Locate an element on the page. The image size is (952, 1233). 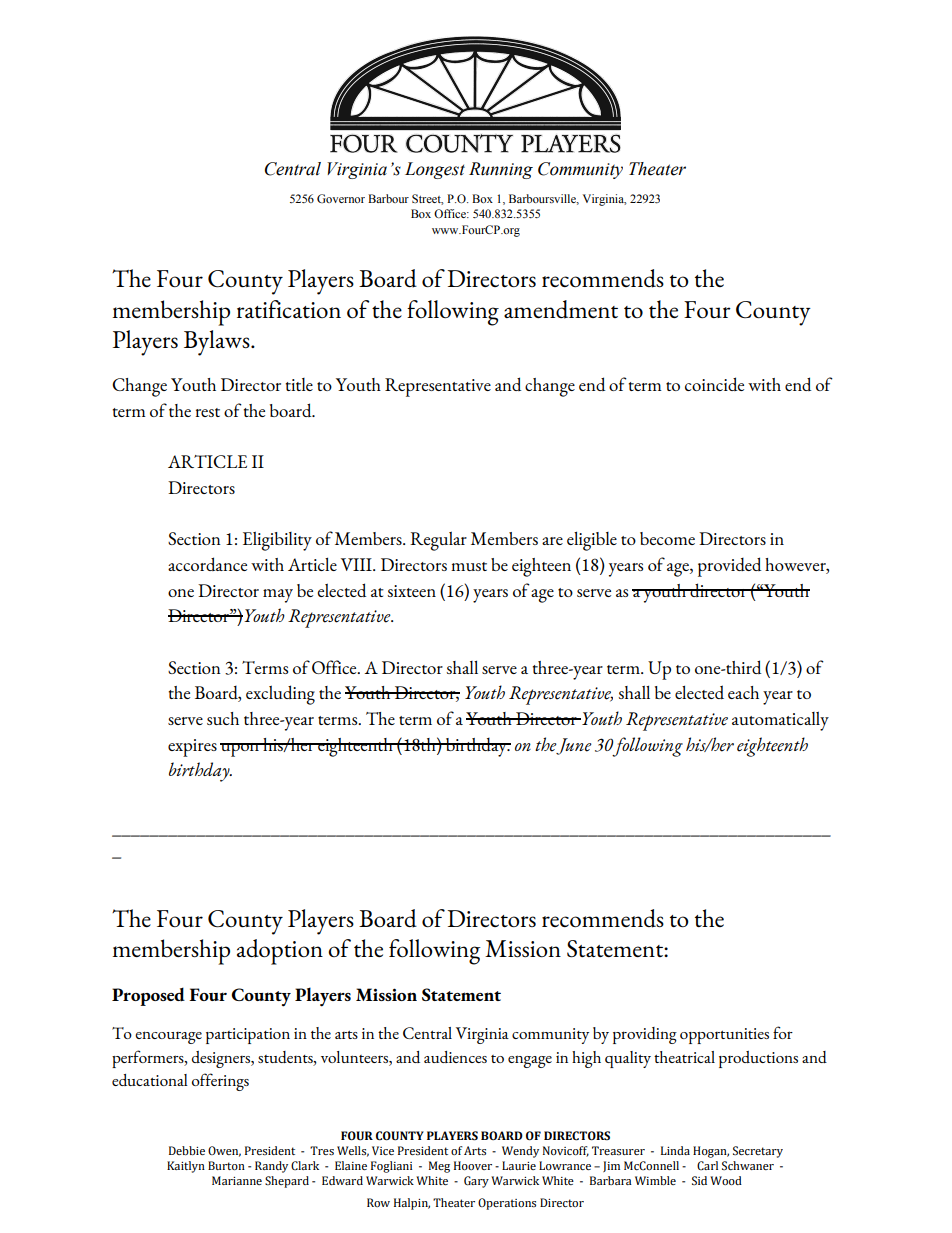
Governor is located at coordinates (341, 198).
